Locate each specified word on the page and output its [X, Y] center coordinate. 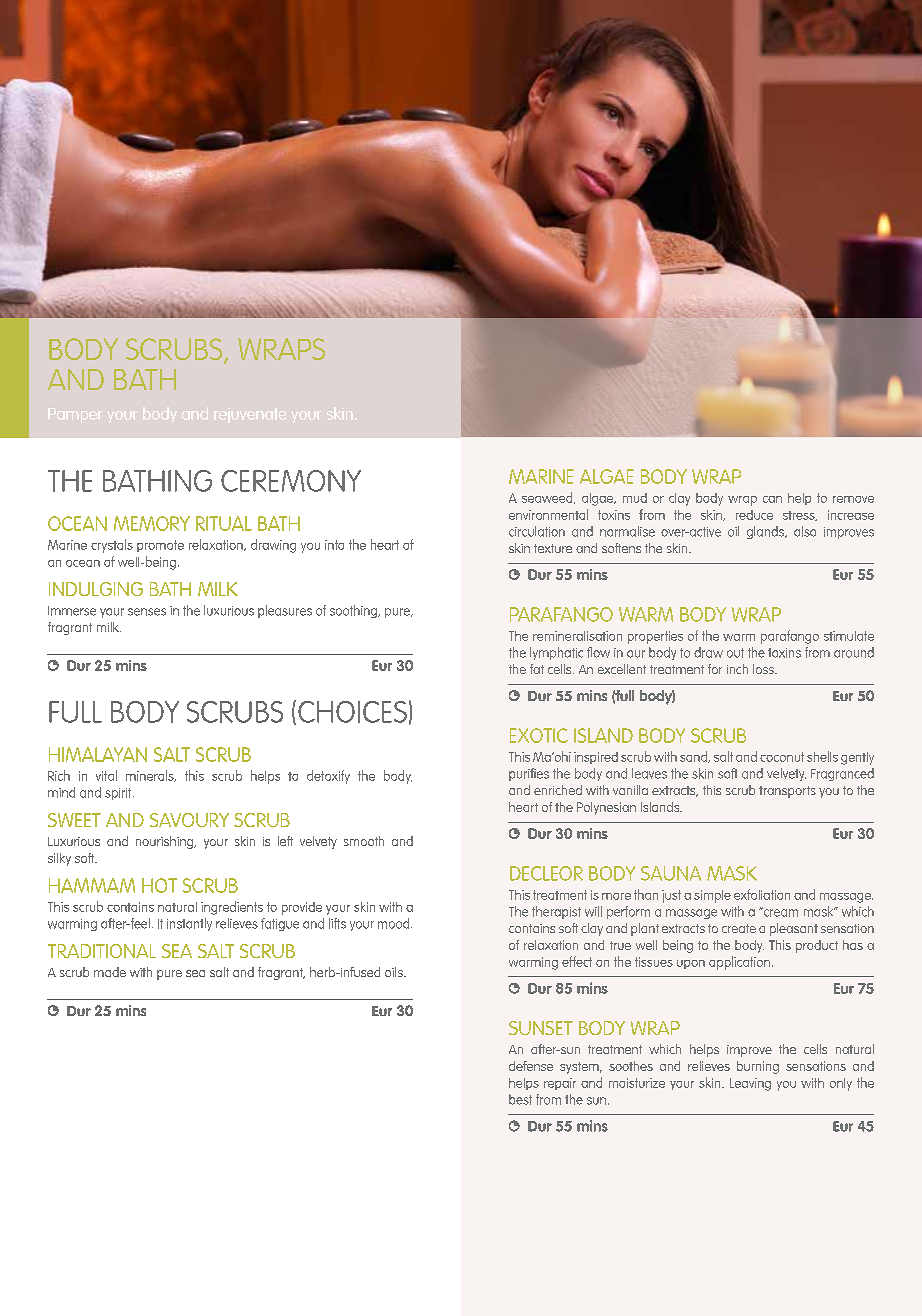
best [520, 1099]
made [110, 972]
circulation [537, 531]
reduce [754, 515]
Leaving [750, 1084]
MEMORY [152, 523]
